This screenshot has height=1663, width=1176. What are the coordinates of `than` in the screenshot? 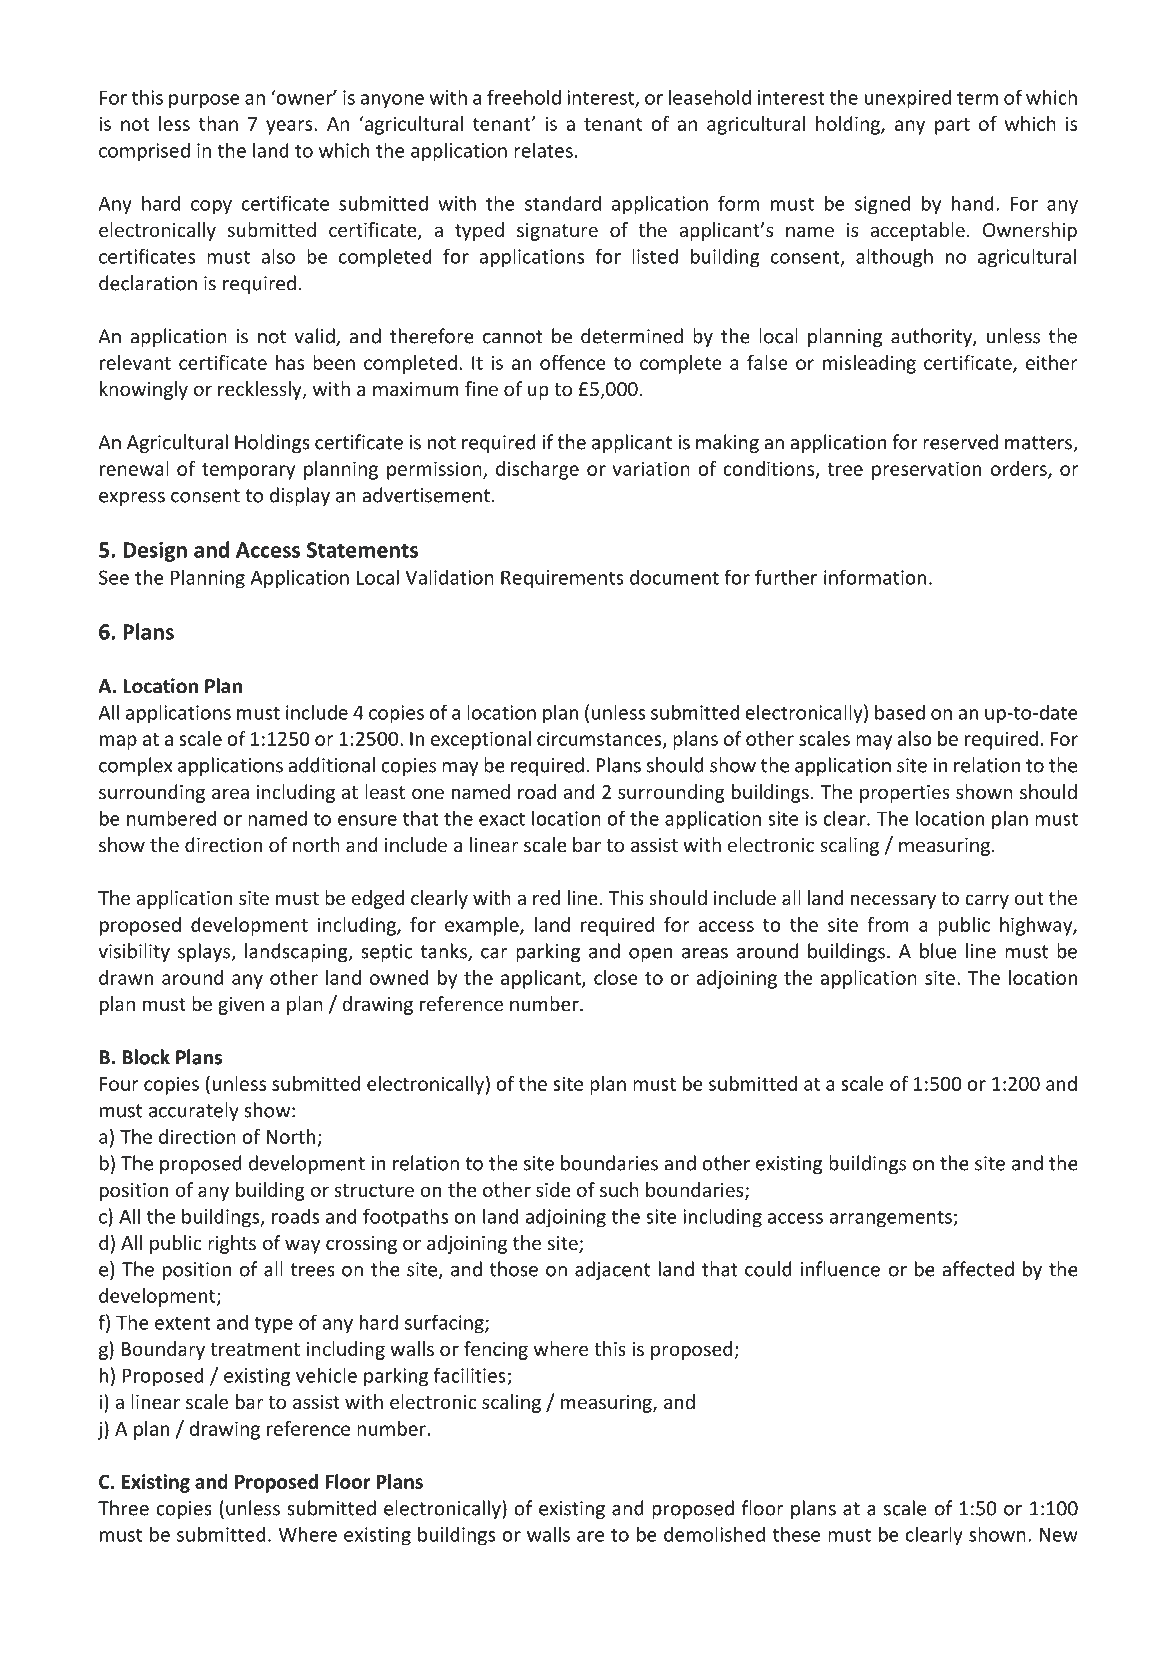 It's located at (218, 123).
